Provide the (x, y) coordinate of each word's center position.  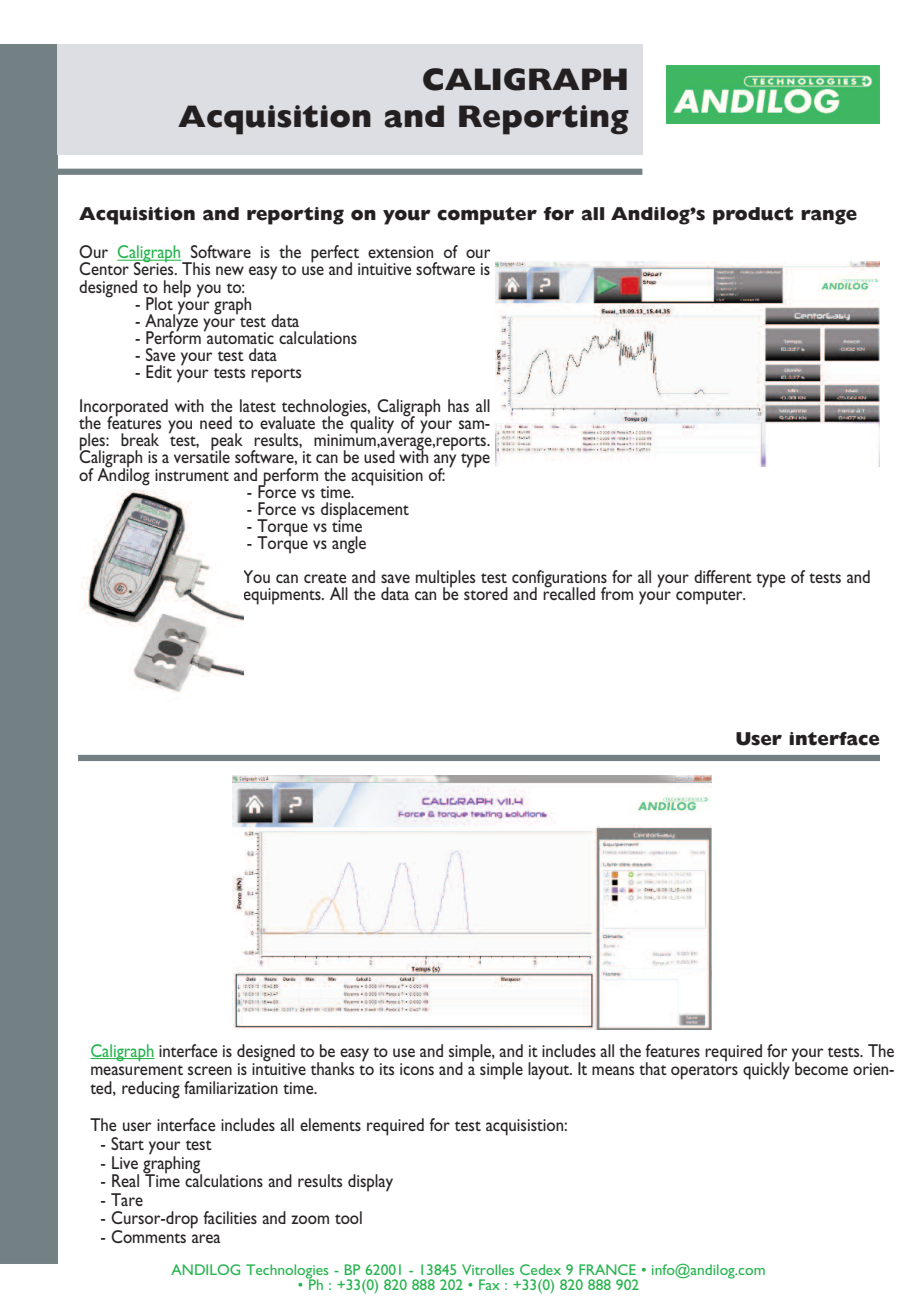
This (195, 267)
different (723, 576)
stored (486, 593)
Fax (489, 1284)
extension (400, 252)
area (206, 1238)
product (753, 216)
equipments (283, 596)
